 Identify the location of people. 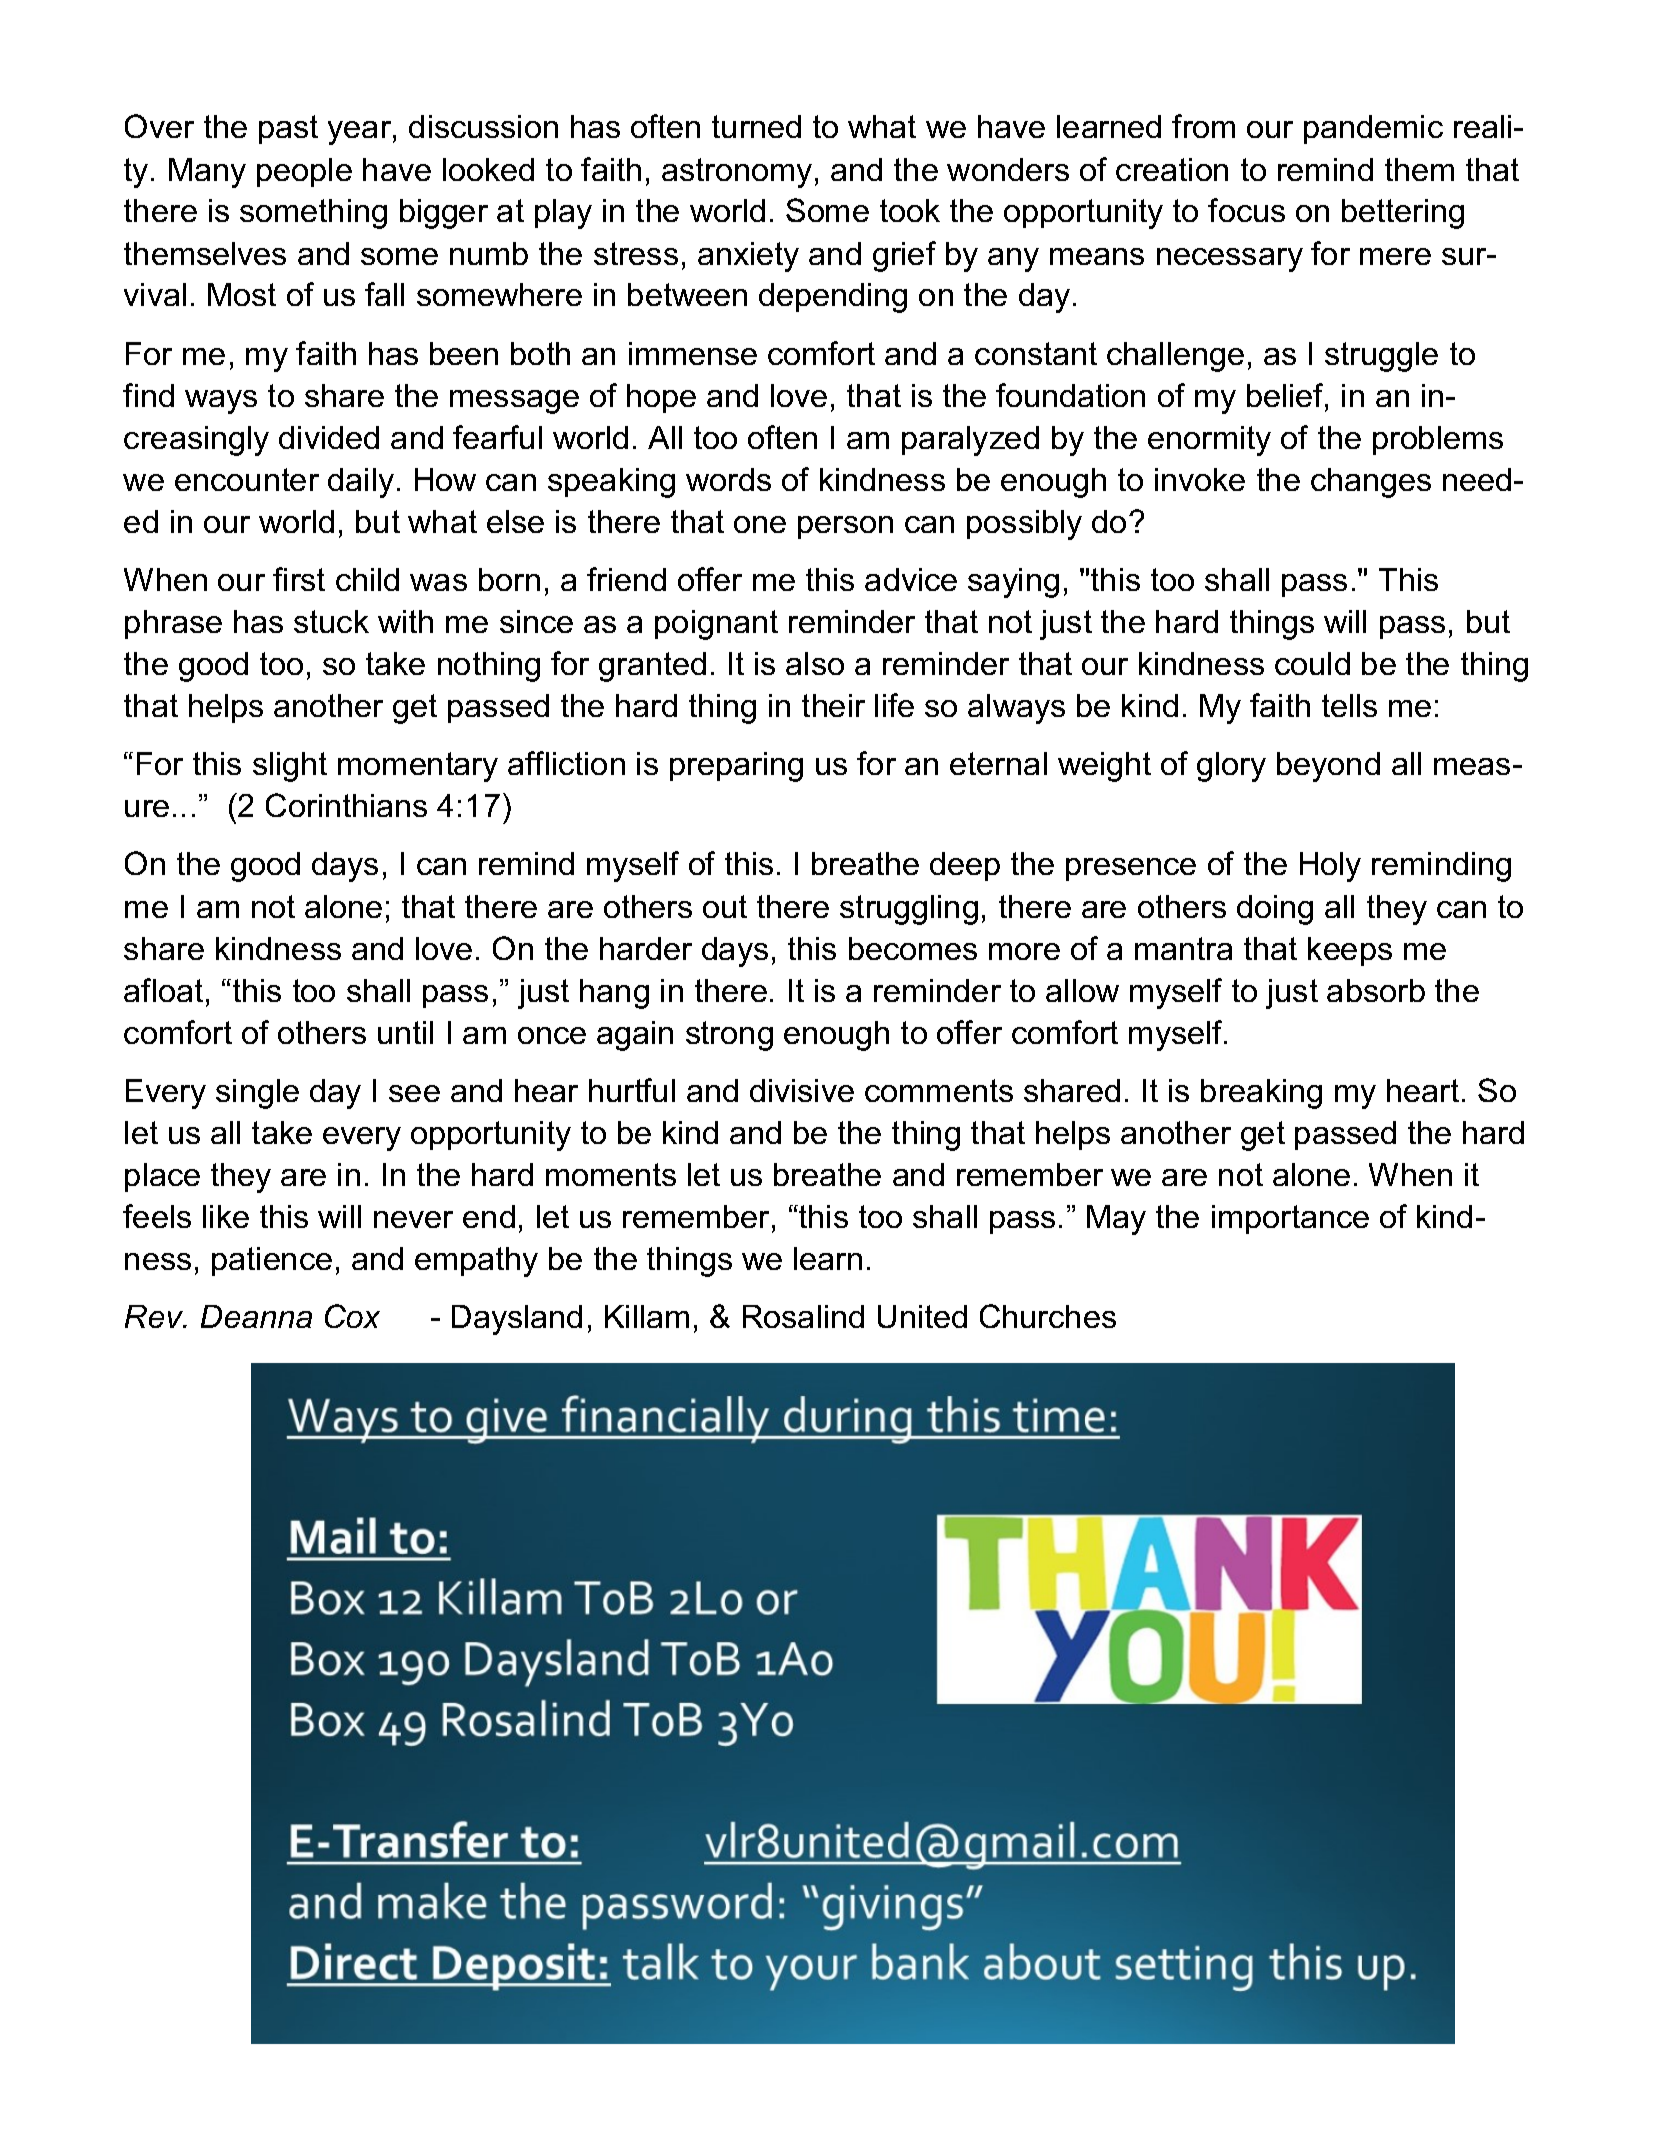
(304, 172).
